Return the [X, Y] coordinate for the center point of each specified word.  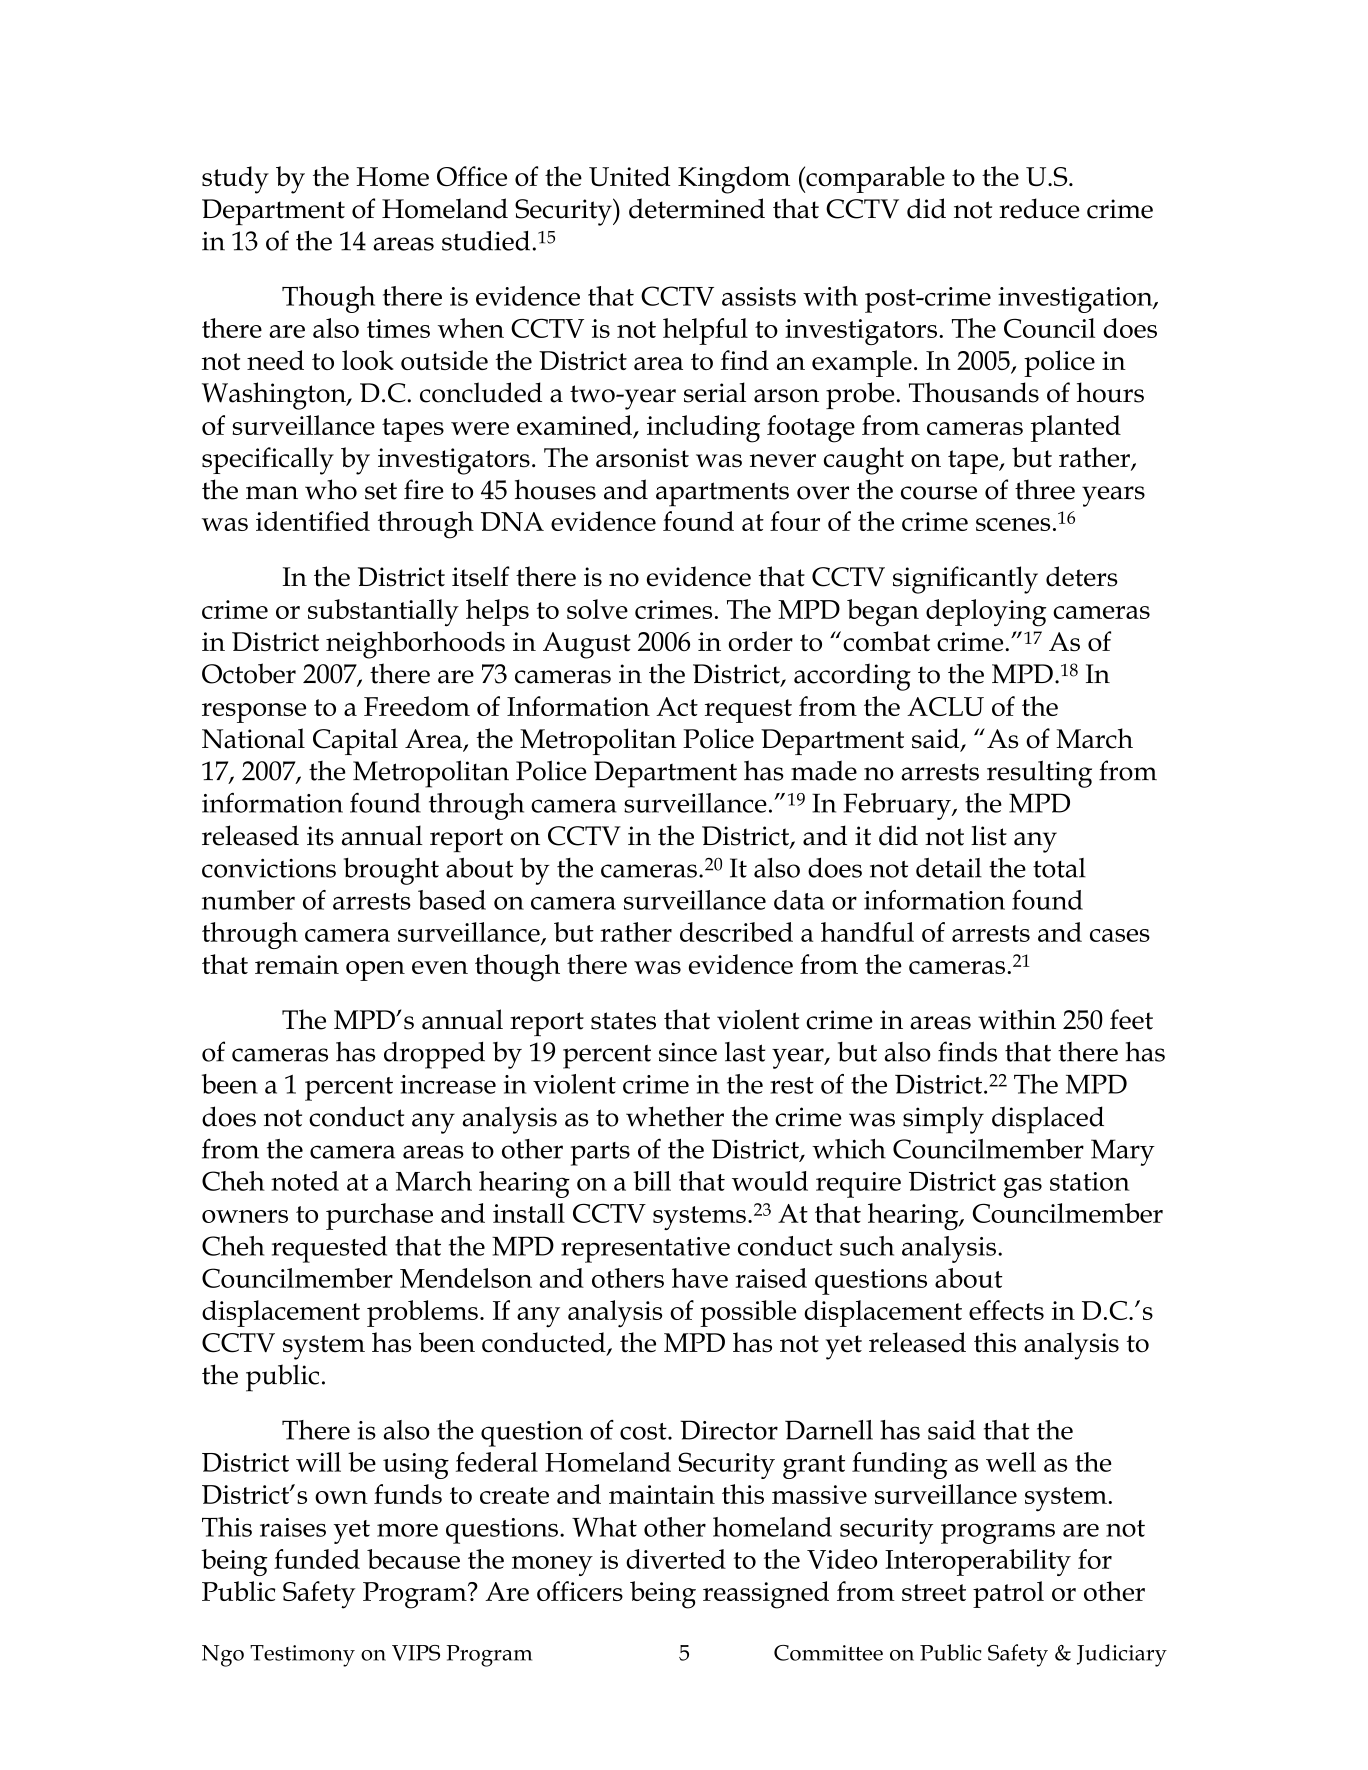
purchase [379, 1216]
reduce [1039, 208]
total [1059, 868]
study [235, 180]
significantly [965, 580]
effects [1006, 1310]
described [736, 932]
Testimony [302, 1656]
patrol [1008, 1594]
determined [697, 208]
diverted [676, 1559]
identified [313, 521]
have [700, 1278]
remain [297, 964]
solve [597, 609]
